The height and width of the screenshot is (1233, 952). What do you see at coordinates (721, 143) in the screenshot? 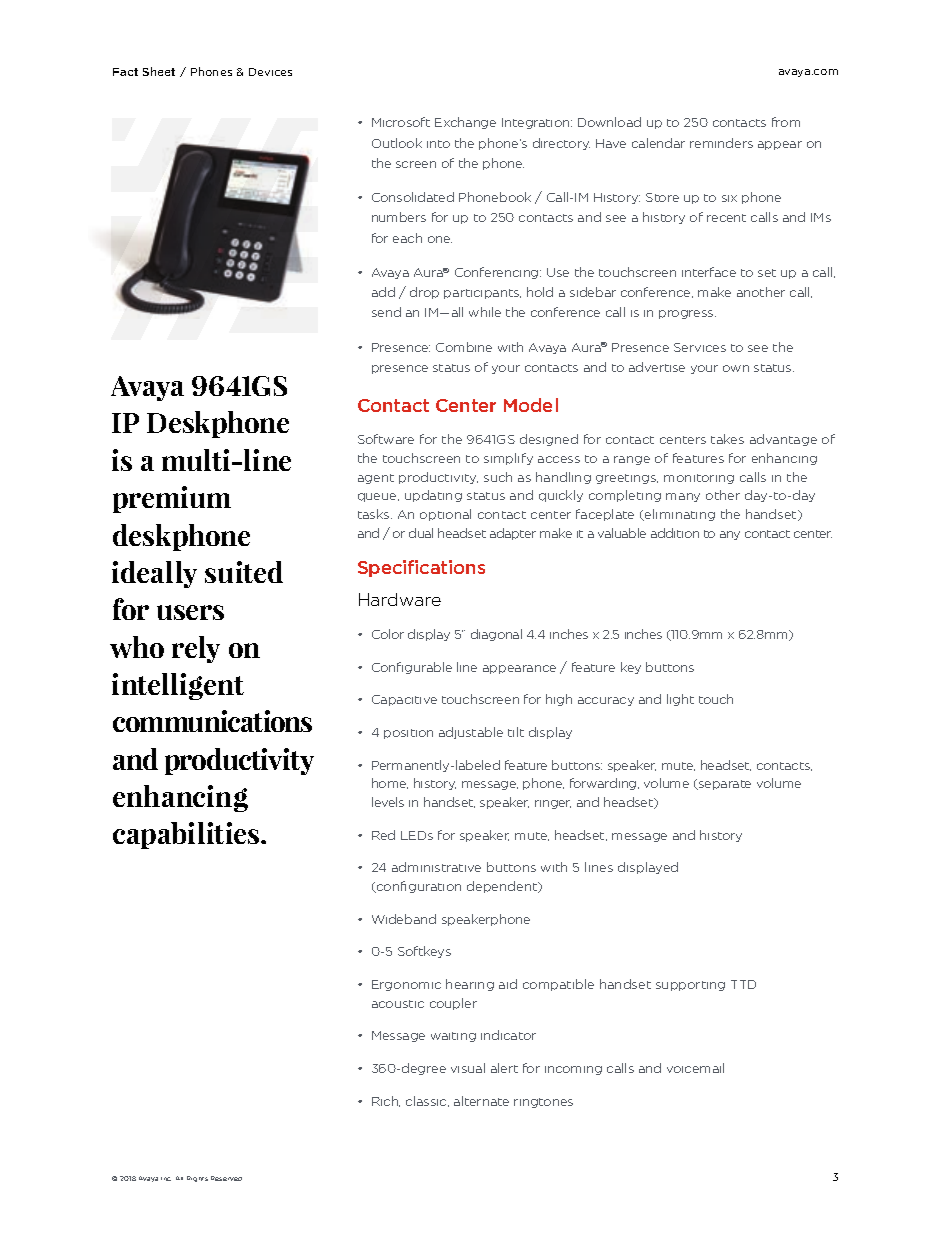
I see `reminders` at bounding box center [721, 143].
